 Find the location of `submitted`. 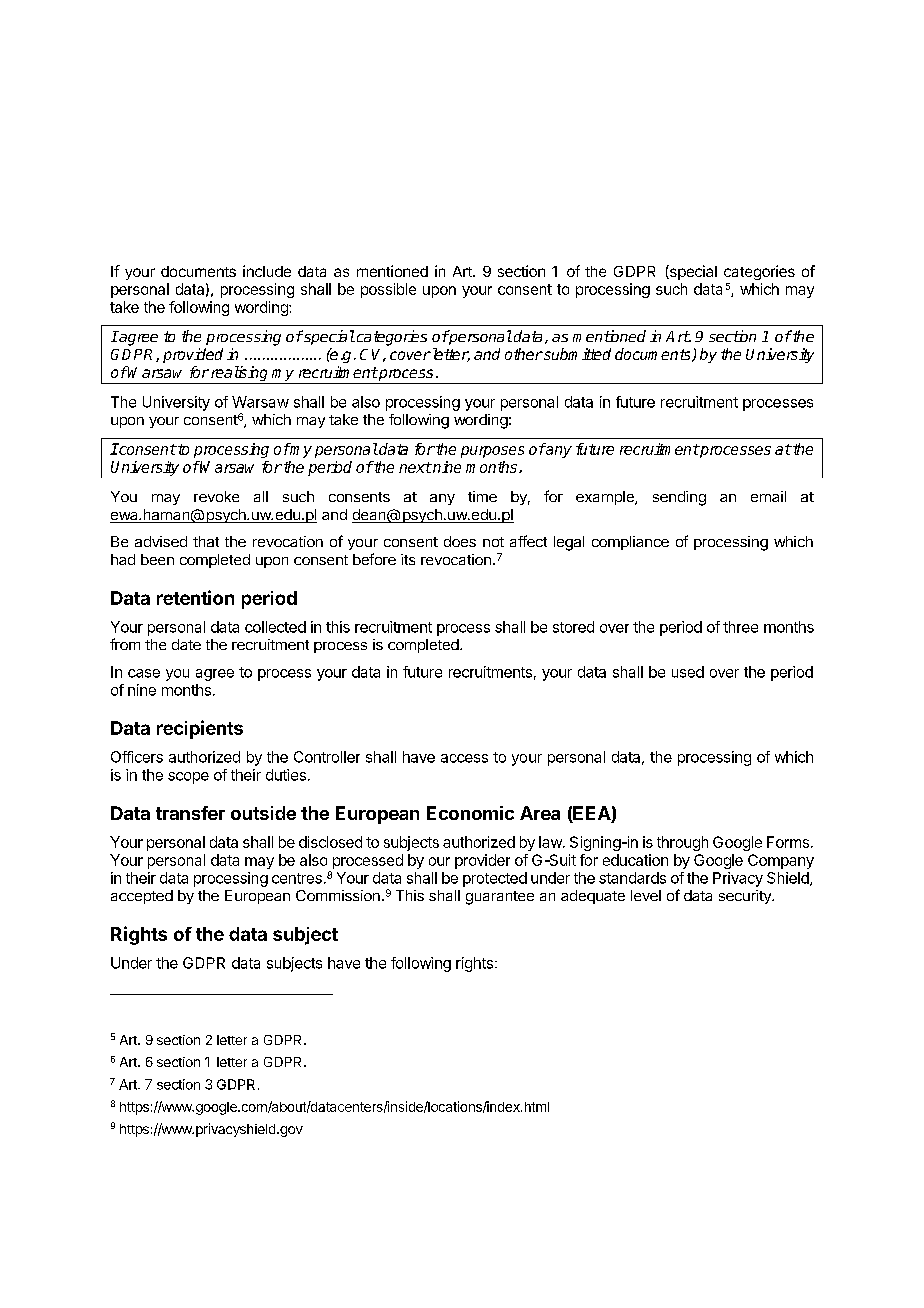

submitted is located at coordinates (576, 354).
